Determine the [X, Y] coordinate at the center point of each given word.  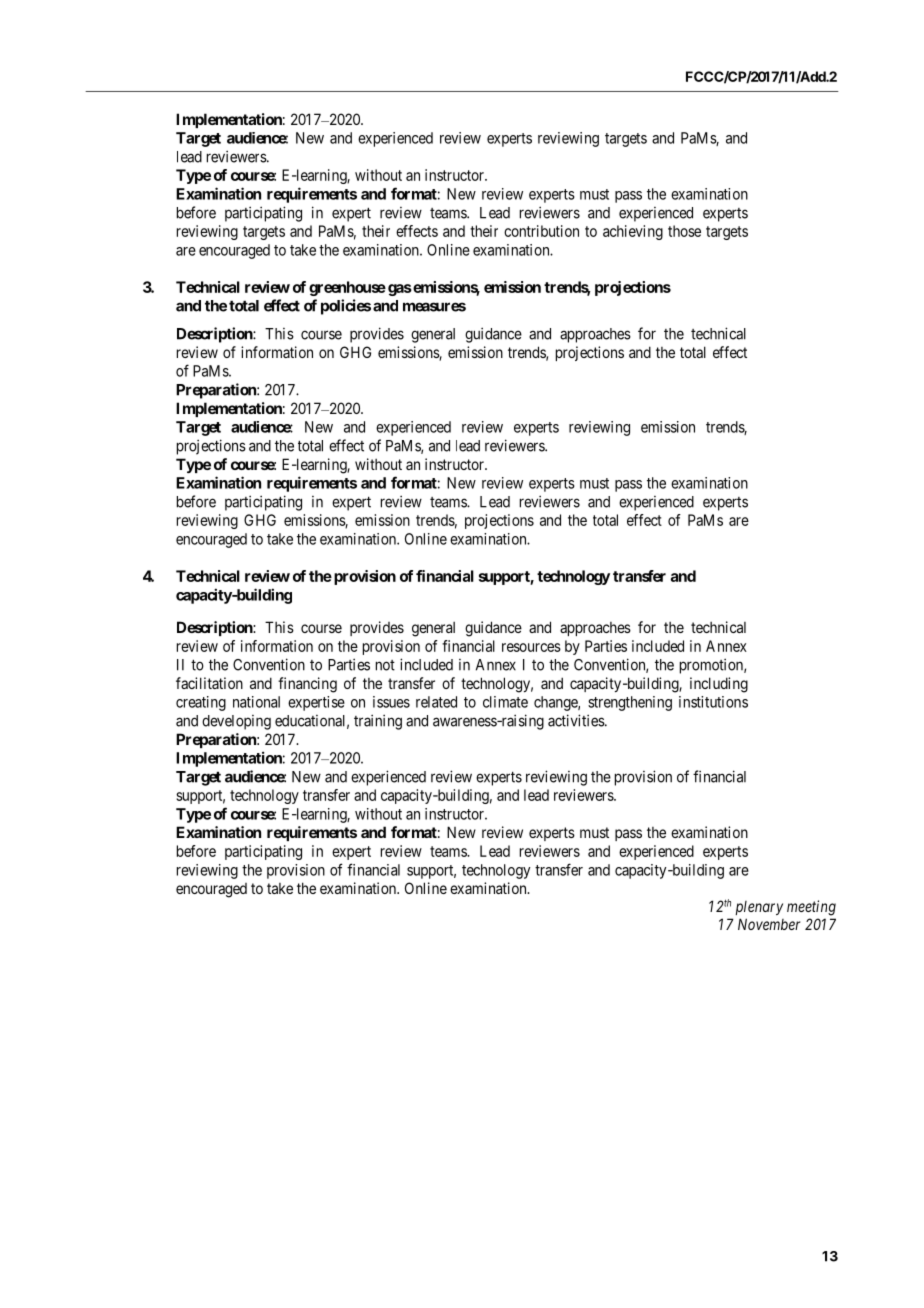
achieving [633, 232]
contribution [541, 231]
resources [531, 647]
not [385, 665]
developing [236, 722]
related [436, 702]
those [684, 231]
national [256, 702]
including [719, 685]
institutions [713, 702]
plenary [759, 908]
